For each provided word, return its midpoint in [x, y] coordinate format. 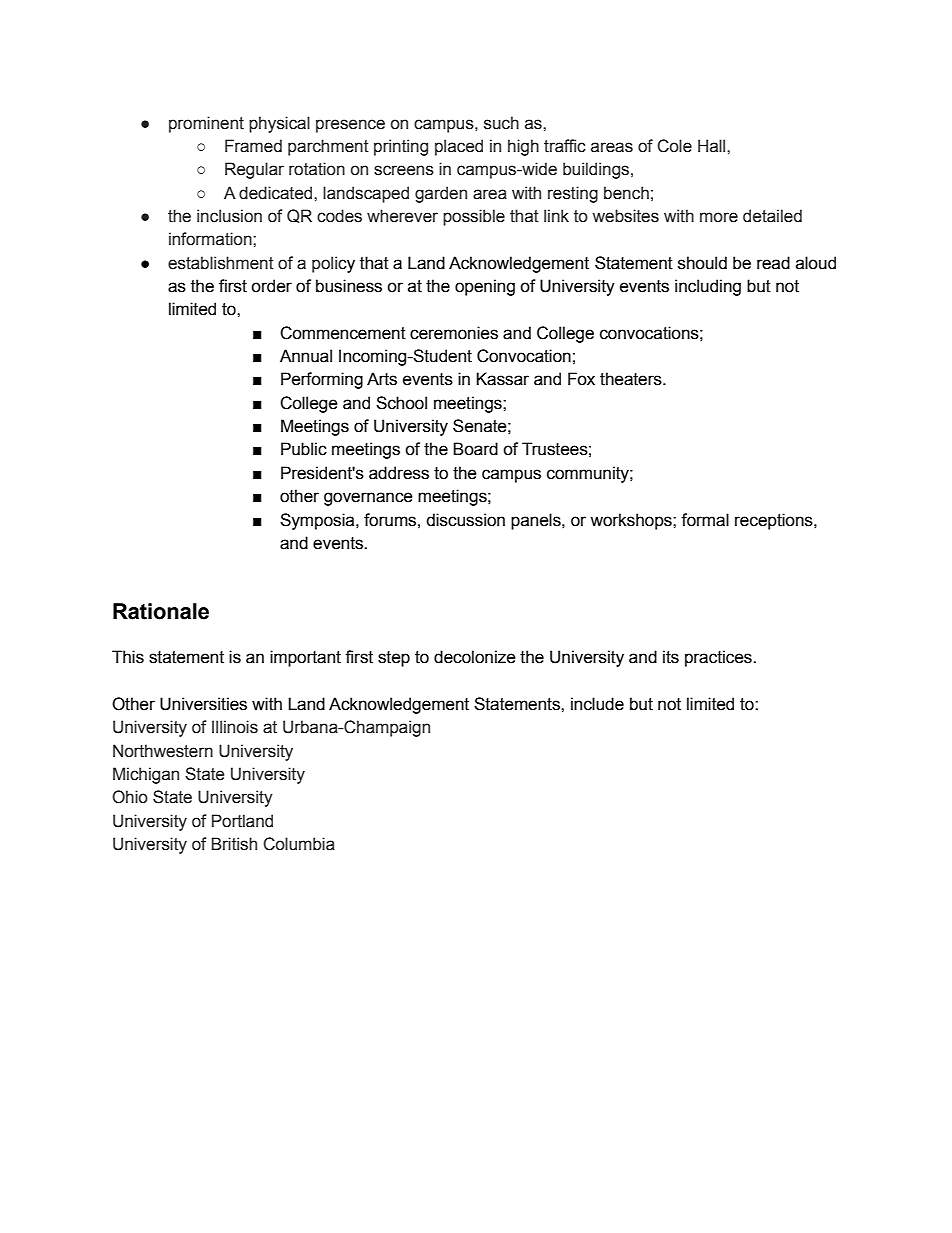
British [234, 844]
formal [705, 520]
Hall [713, 146]
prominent [206, 124]
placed [459, 147]
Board [475, 449]
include [597, 704]
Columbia [299, 844]
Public [304, 449]
